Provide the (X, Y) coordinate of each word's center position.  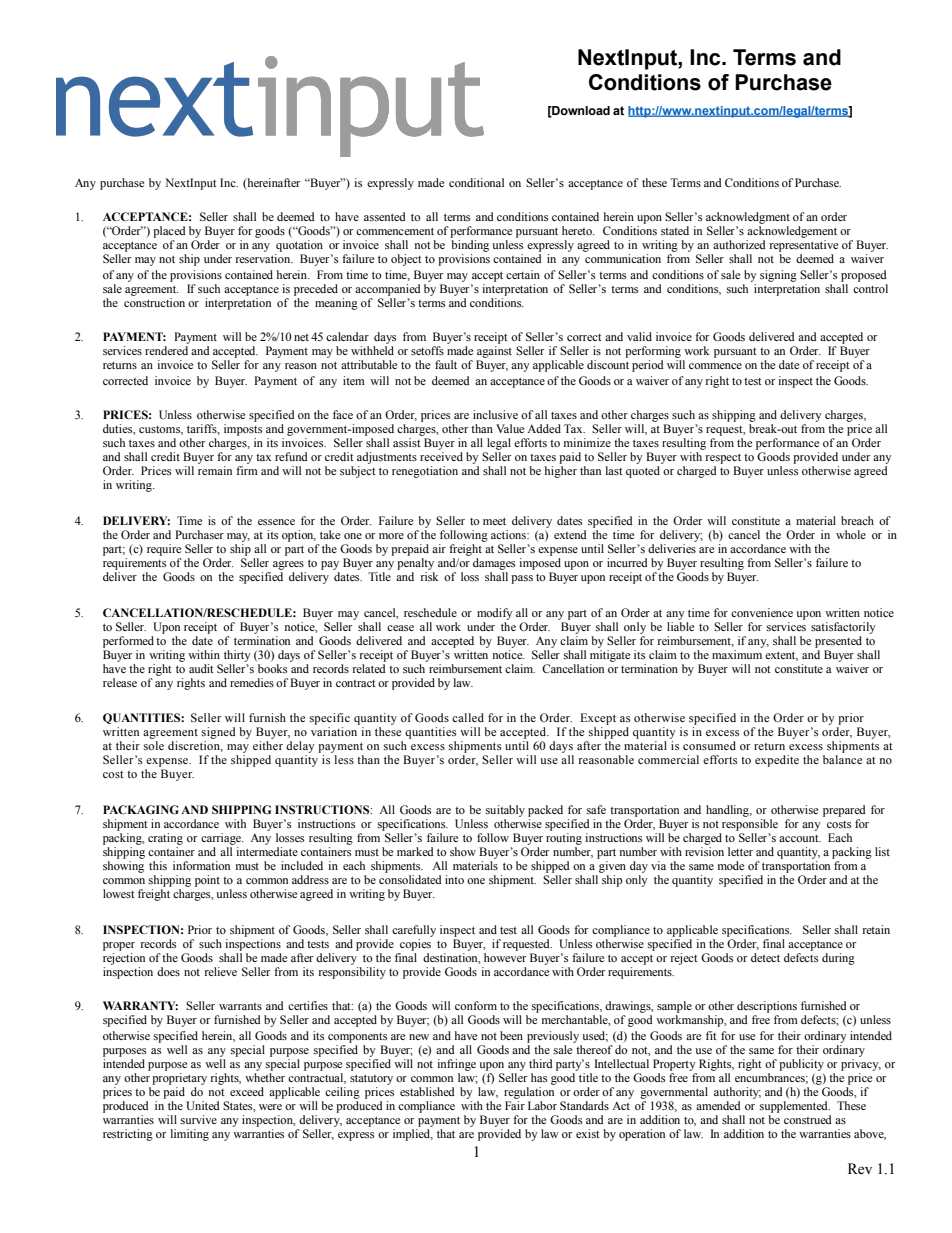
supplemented (795, 1107)
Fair (515, 1105)
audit (201, 668)
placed (169, 232)
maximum (737, 653)
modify (495, 614)
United (203, 1106)
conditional (476, 182)
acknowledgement (792, 232)
